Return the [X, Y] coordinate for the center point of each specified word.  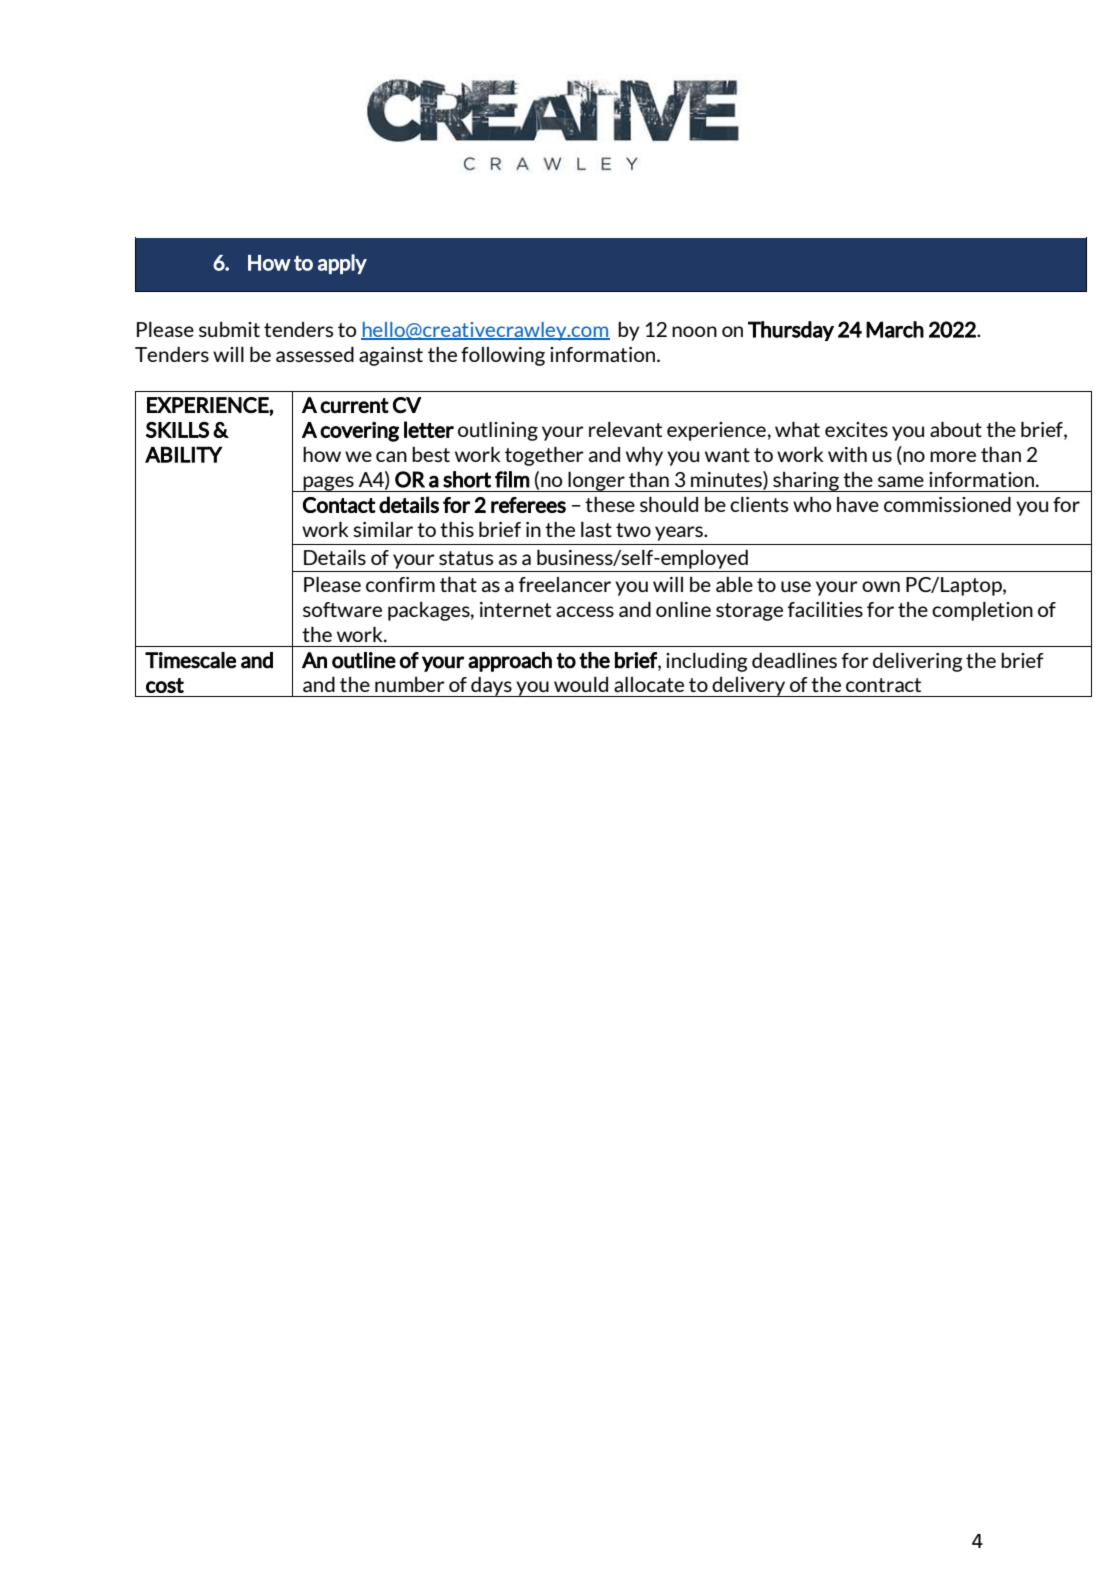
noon [694, 331]
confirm [400, 584]
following [503, 356]
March [895, 329]
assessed [315, 354]
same [901, 481]
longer [596, 481]
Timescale [190, 660]
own [881, 586]
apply [342, 264]
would [581, 684]
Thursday [791, 331]
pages [328, 484]
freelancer [565, 584]
